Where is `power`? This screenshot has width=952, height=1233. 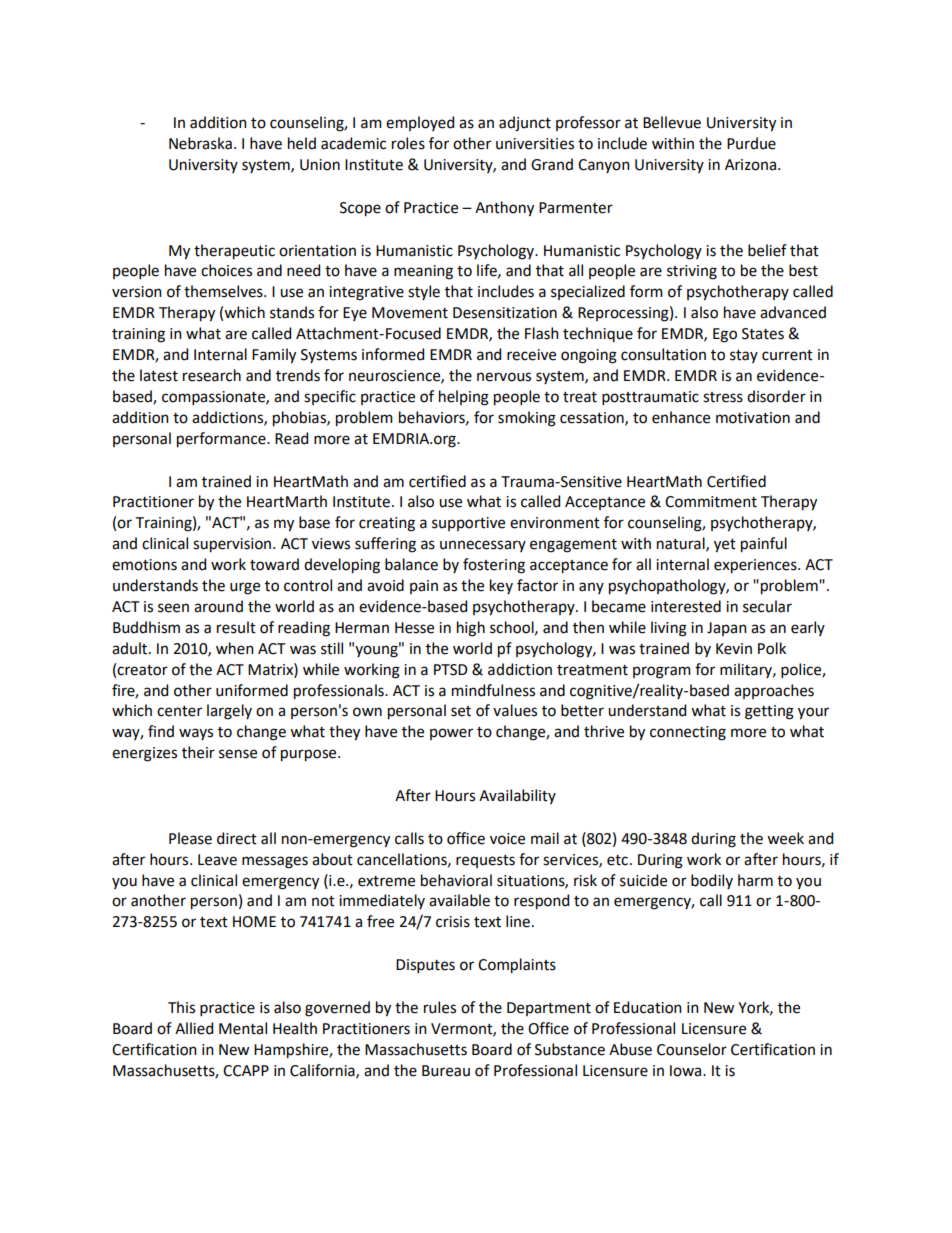 power is located at coordinates (451, 734).
